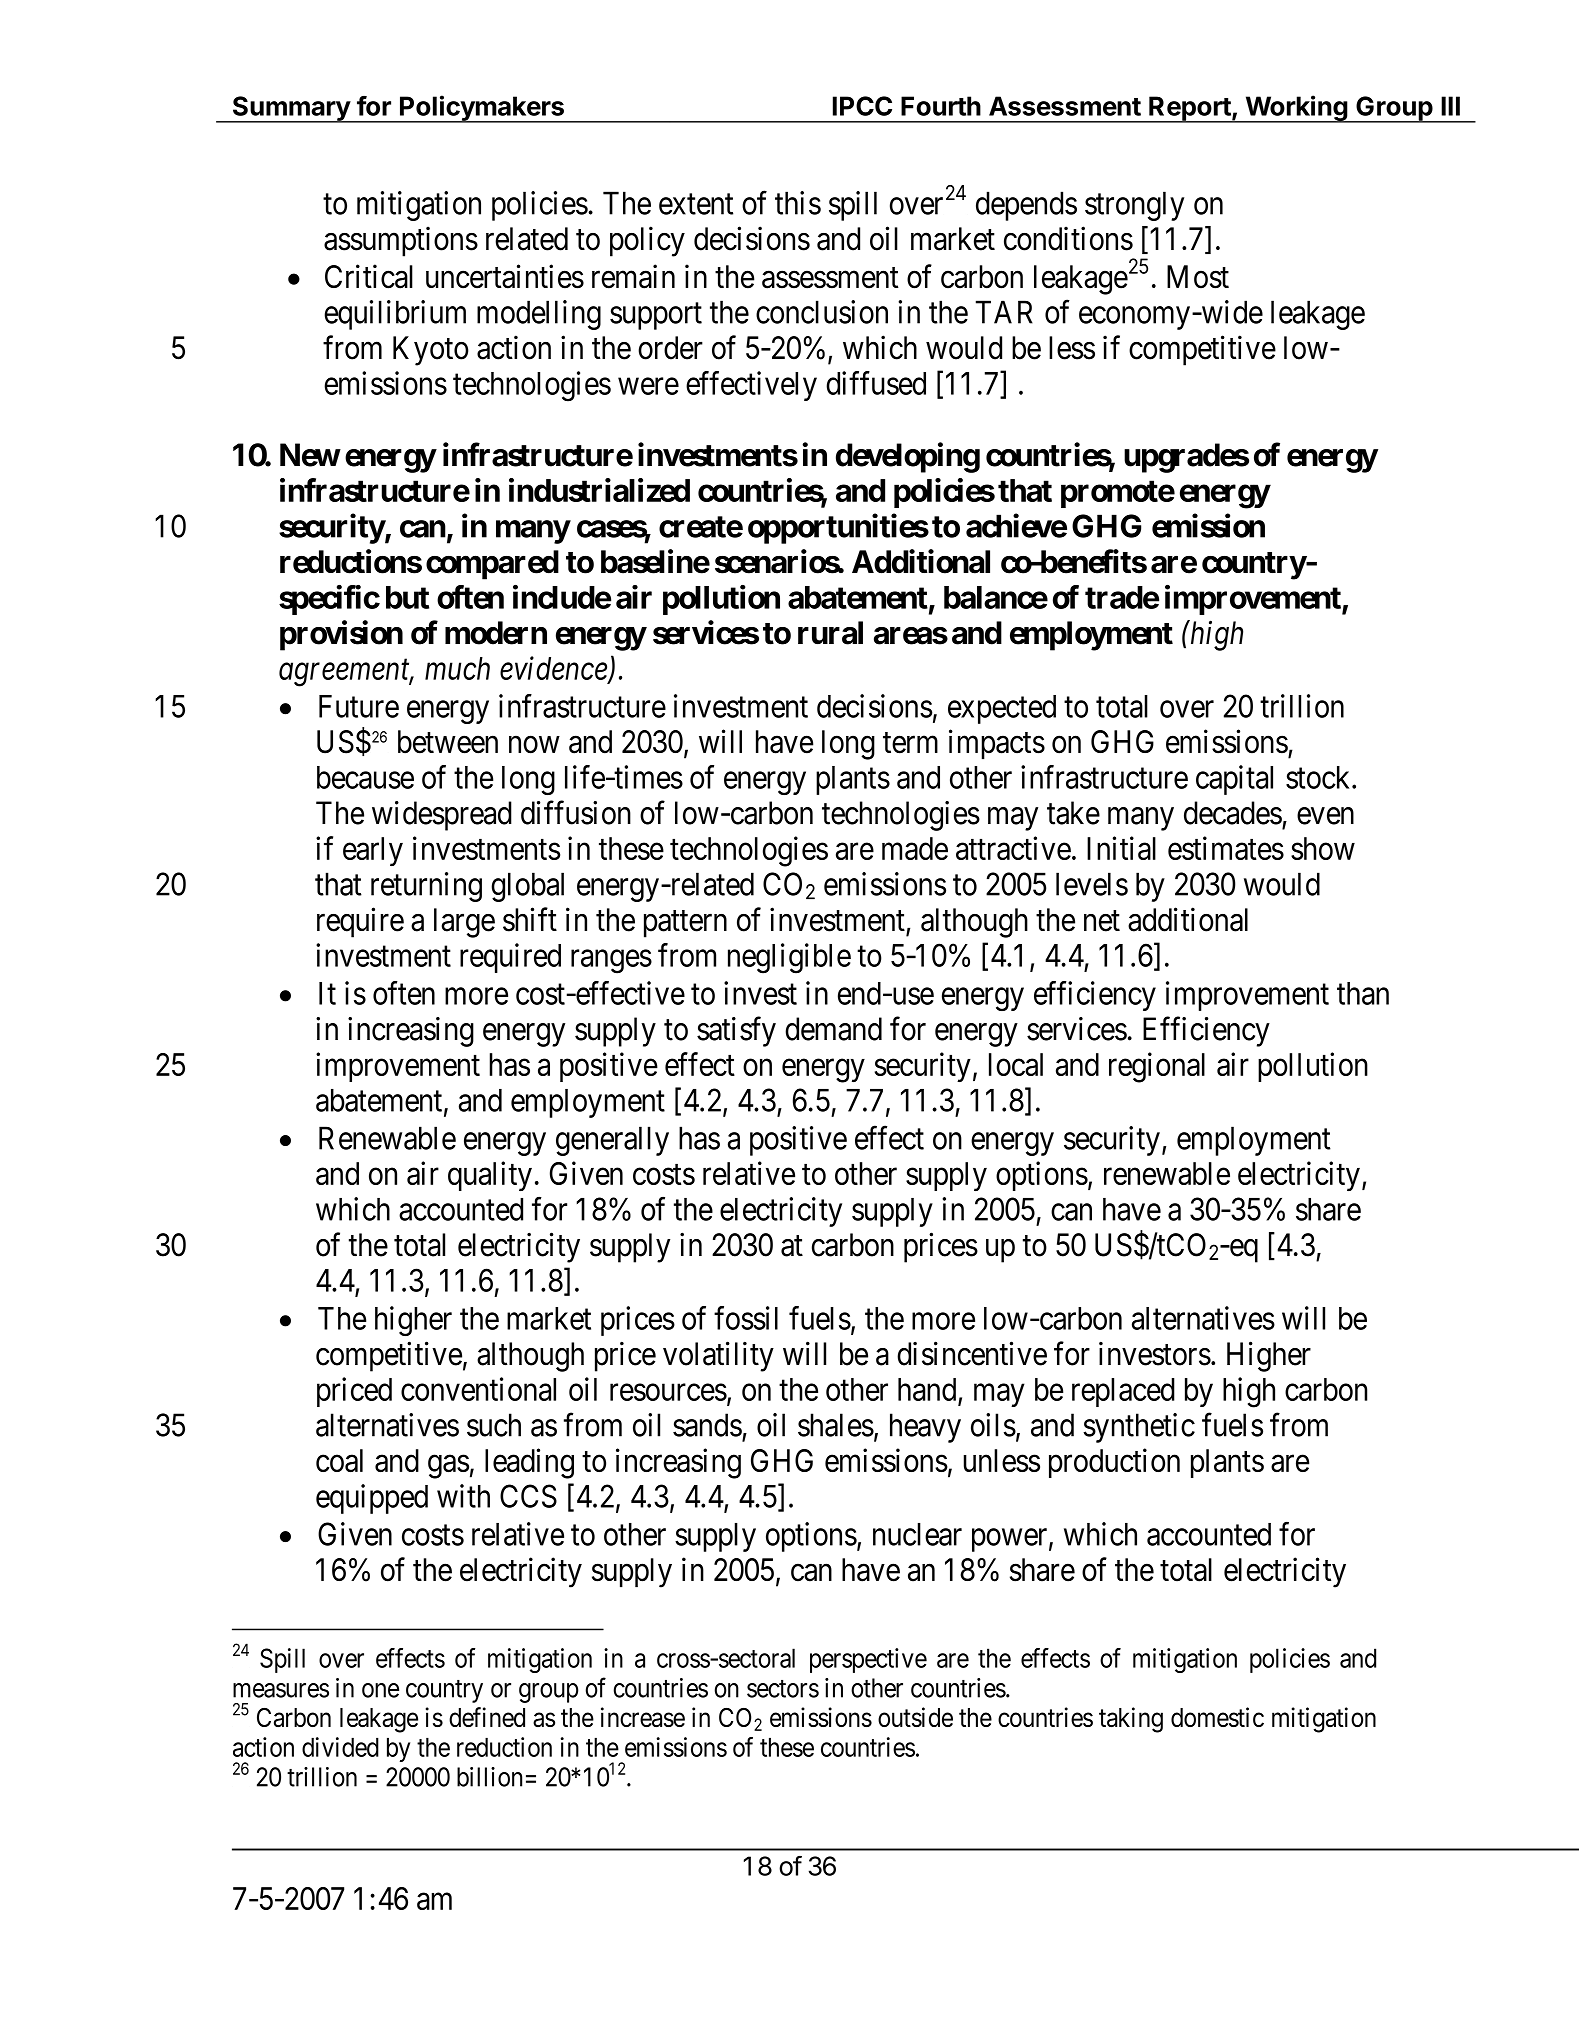 This document has height=2044, width=1579. I want to click on Working, so click(1296, 109).
